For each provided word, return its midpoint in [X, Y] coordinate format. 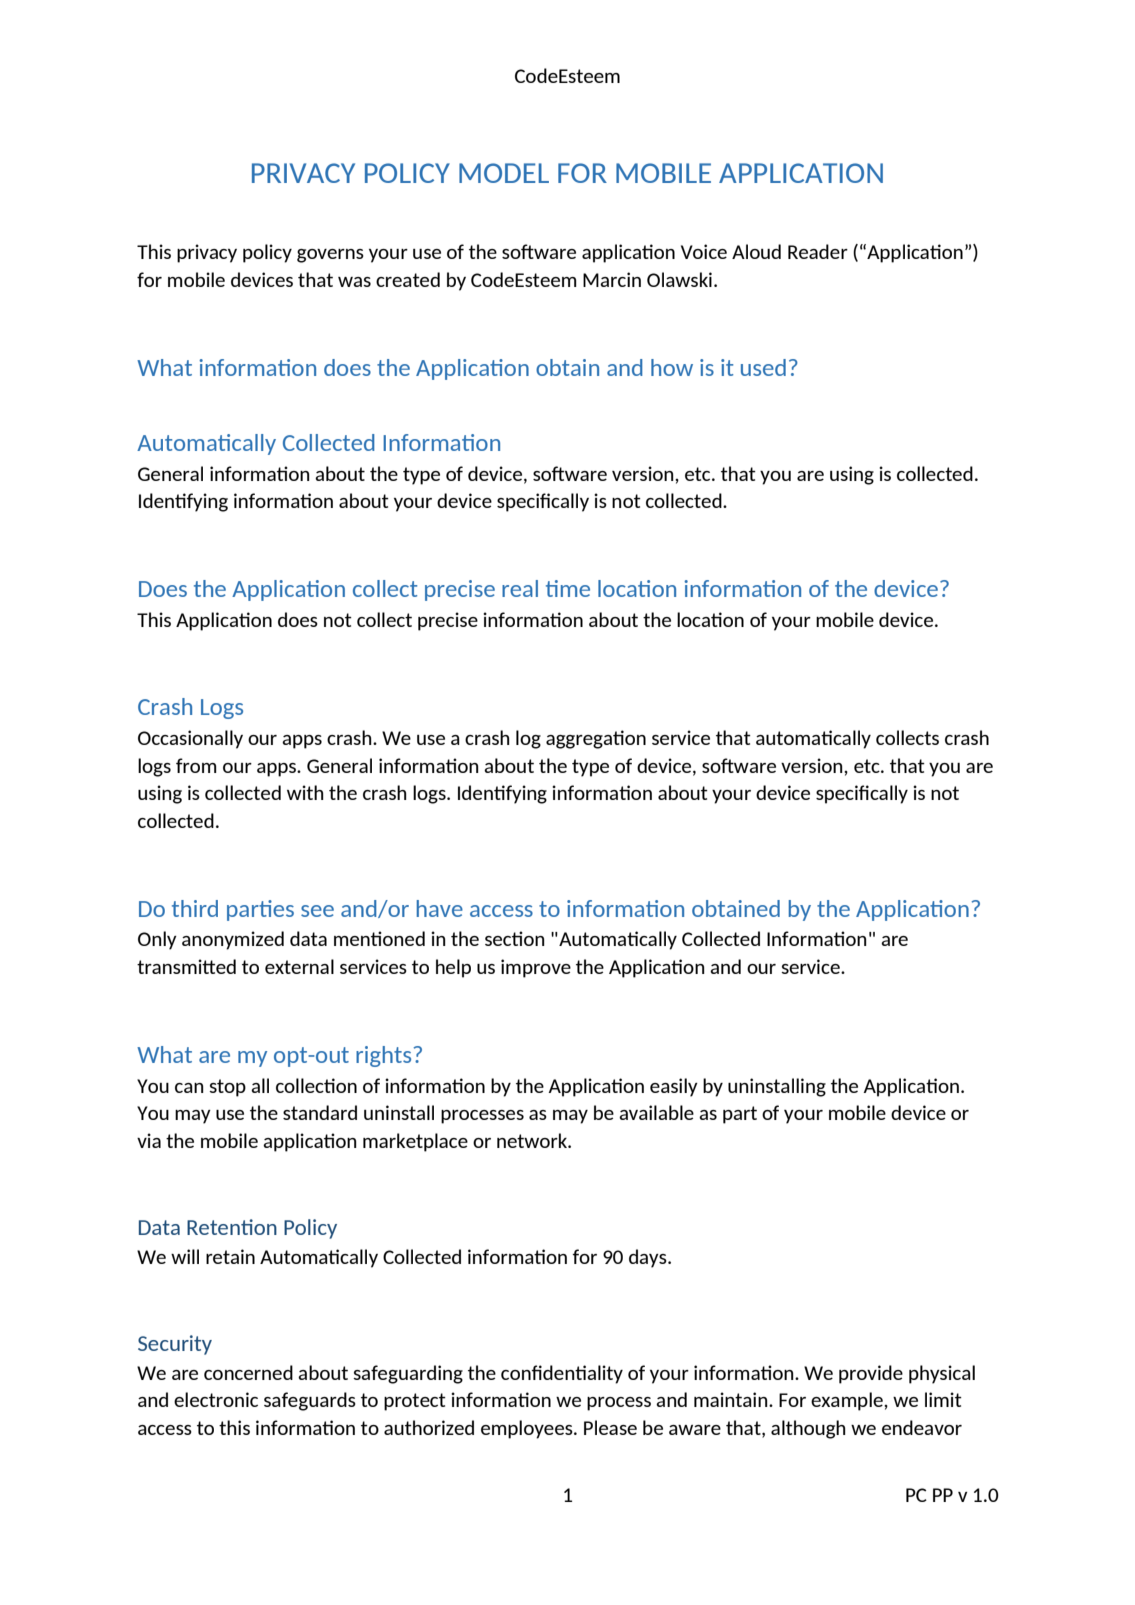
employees [528, 1429]
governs [330, 256]
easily [674, 1087]
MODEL [504, 173]
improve [536, 968]
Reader [818, 251]
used [763, 367]
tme [568, 588]
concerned [248, 1372]
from [196, 765]
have [440, 908]
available [656, 1112]
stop [227, 1088]
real [520, 588]
